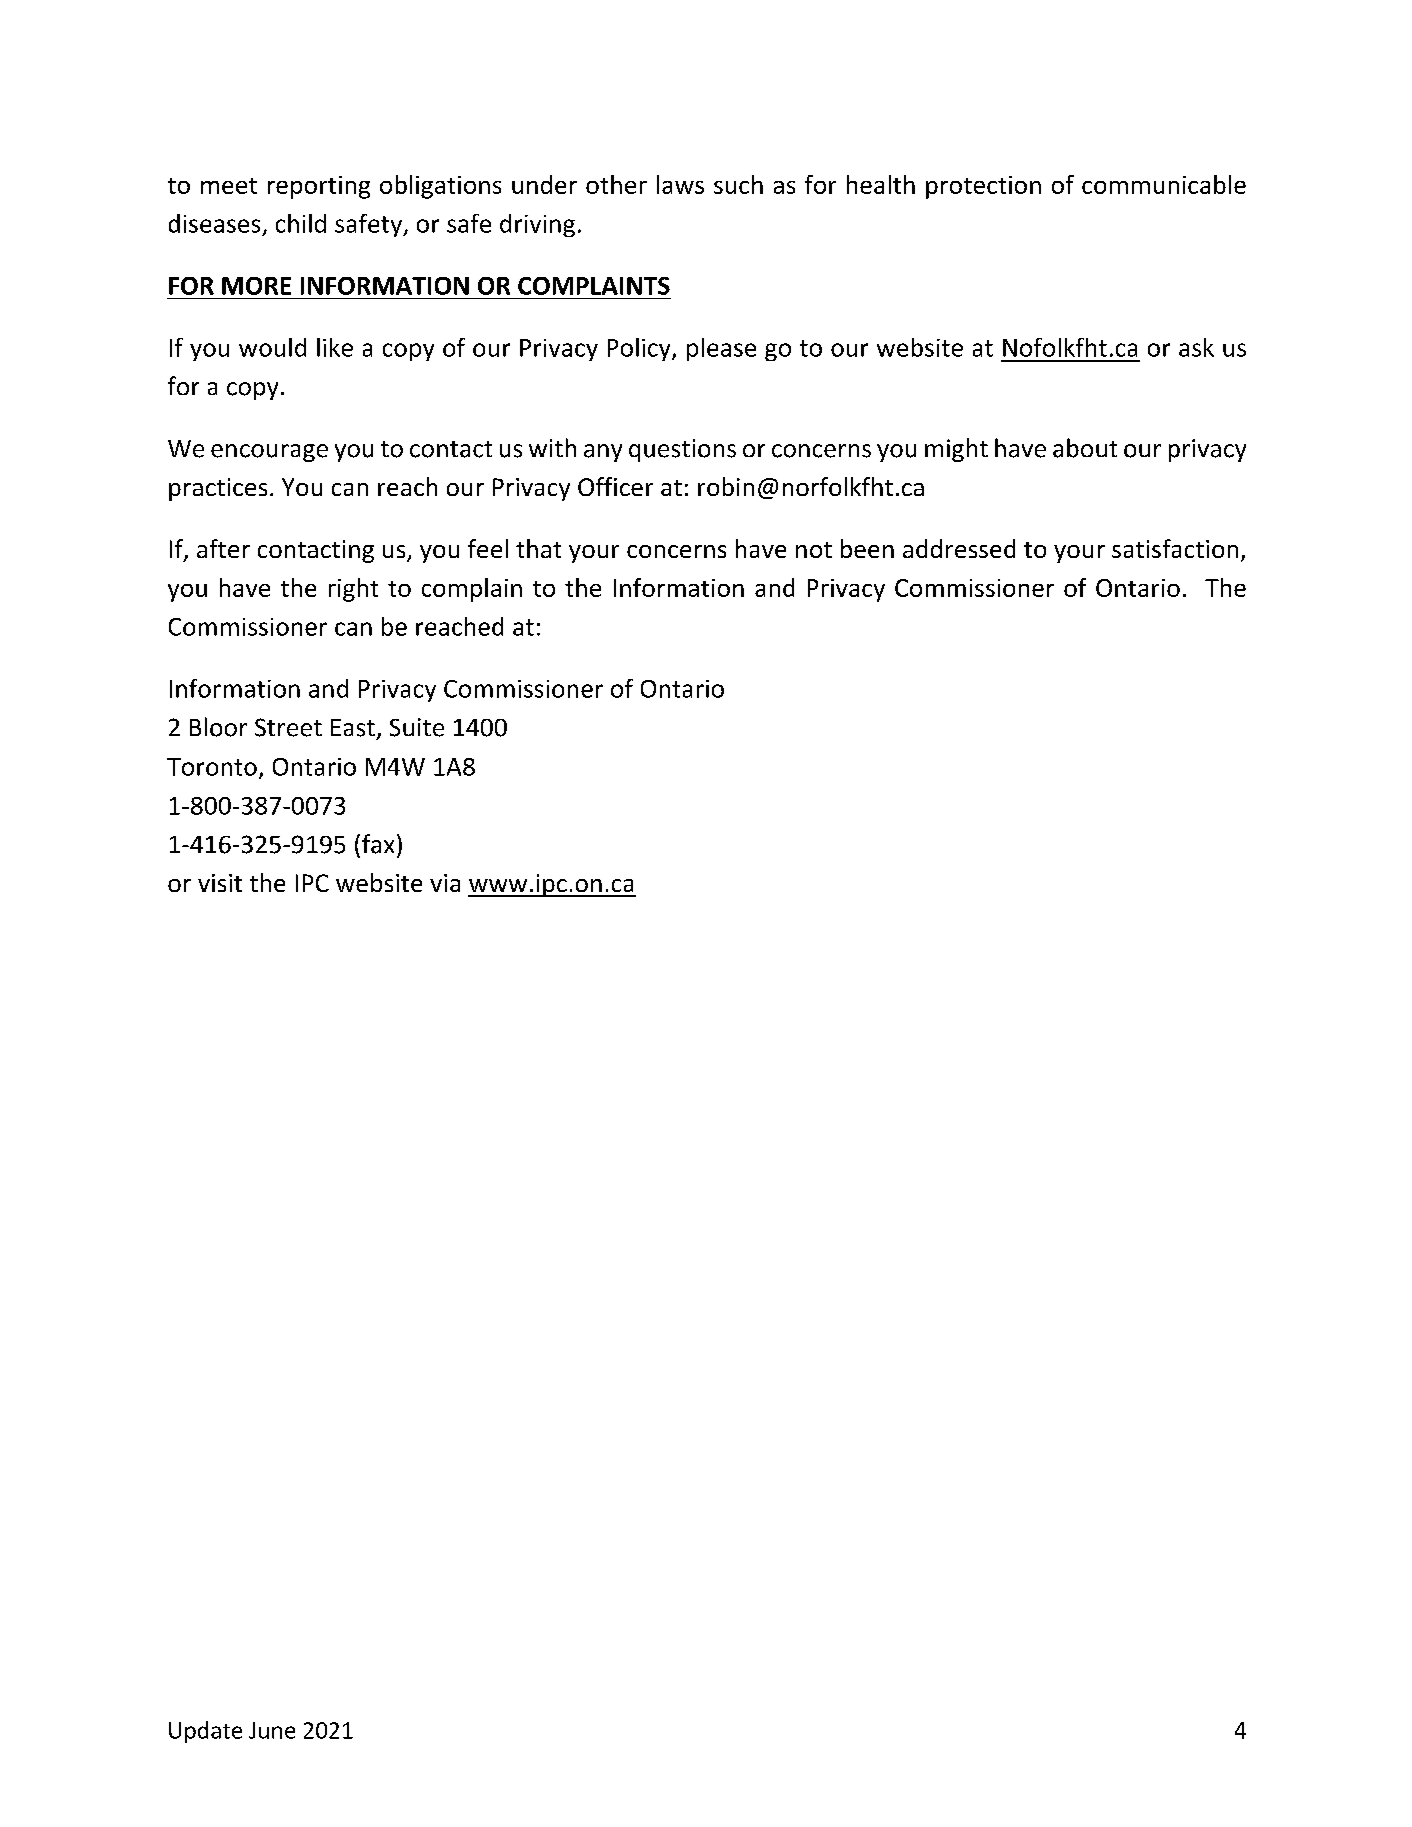  Describe the element at coordinates (1175, 548) in the screenshot. I see `satisfaction` at that location.
